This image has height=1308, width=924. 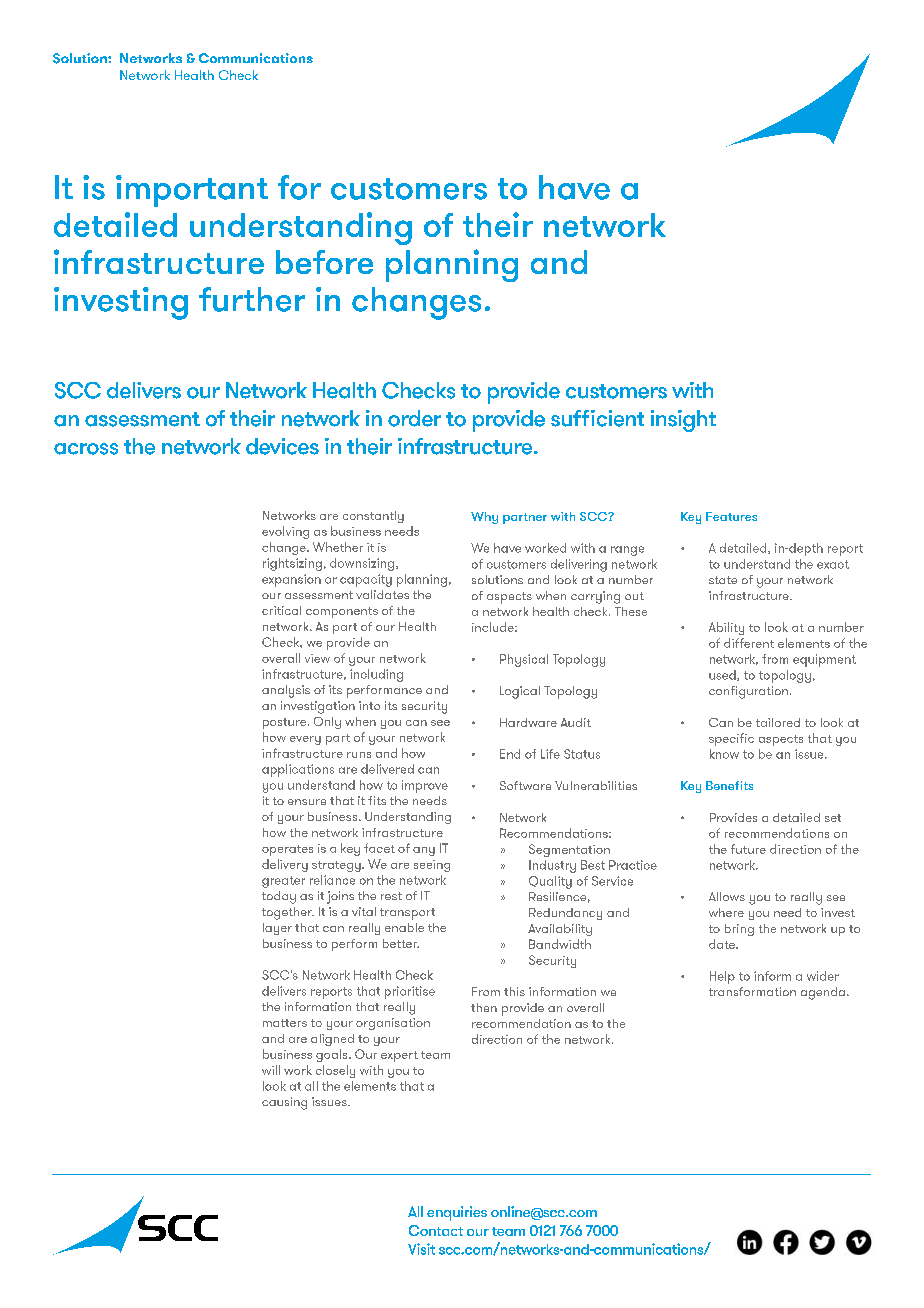 I want to click on insight, so click(x=683, y=421).
